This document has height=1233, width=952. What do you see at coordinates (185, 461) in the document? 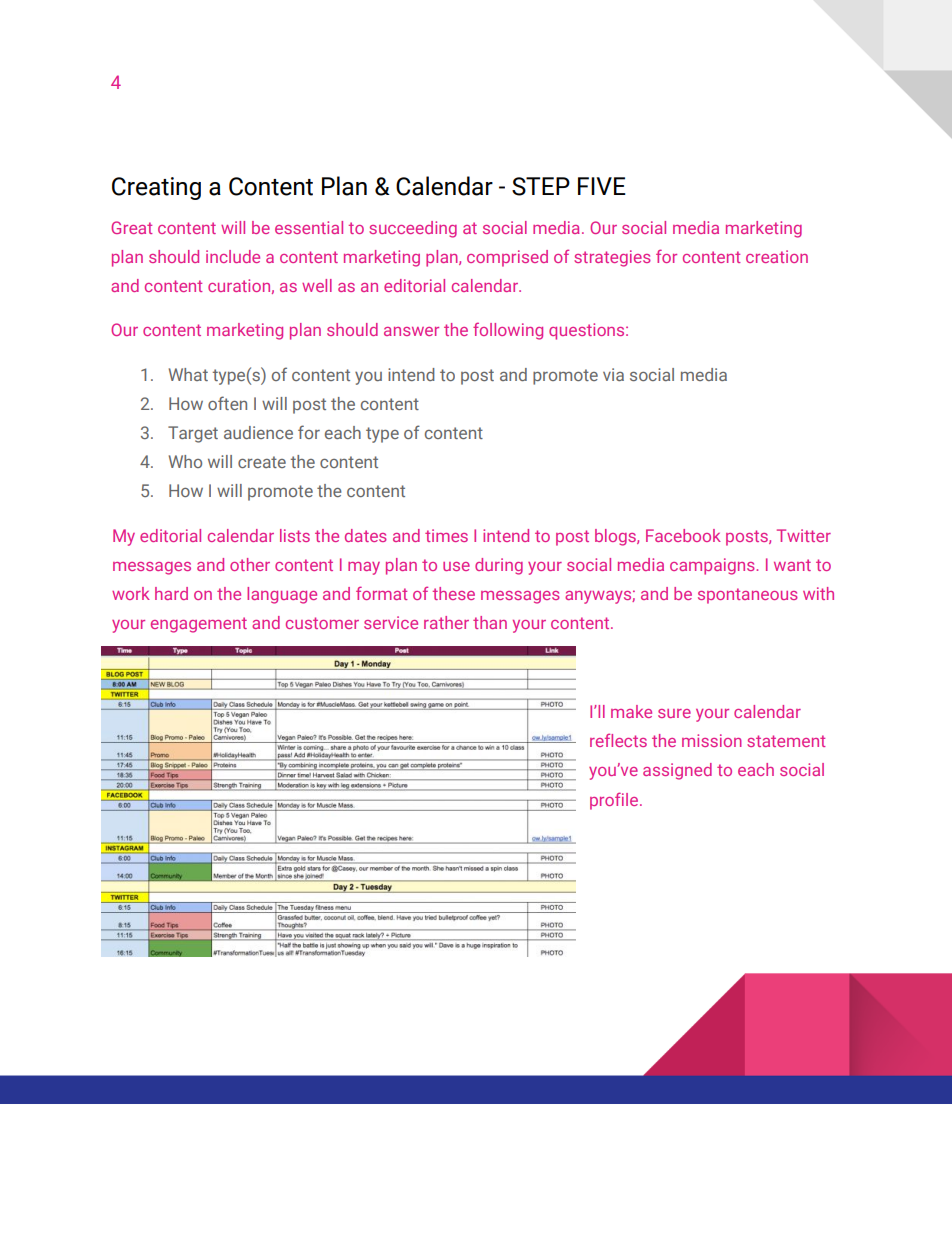
I see `Who` at bounding box center [185, 461].
